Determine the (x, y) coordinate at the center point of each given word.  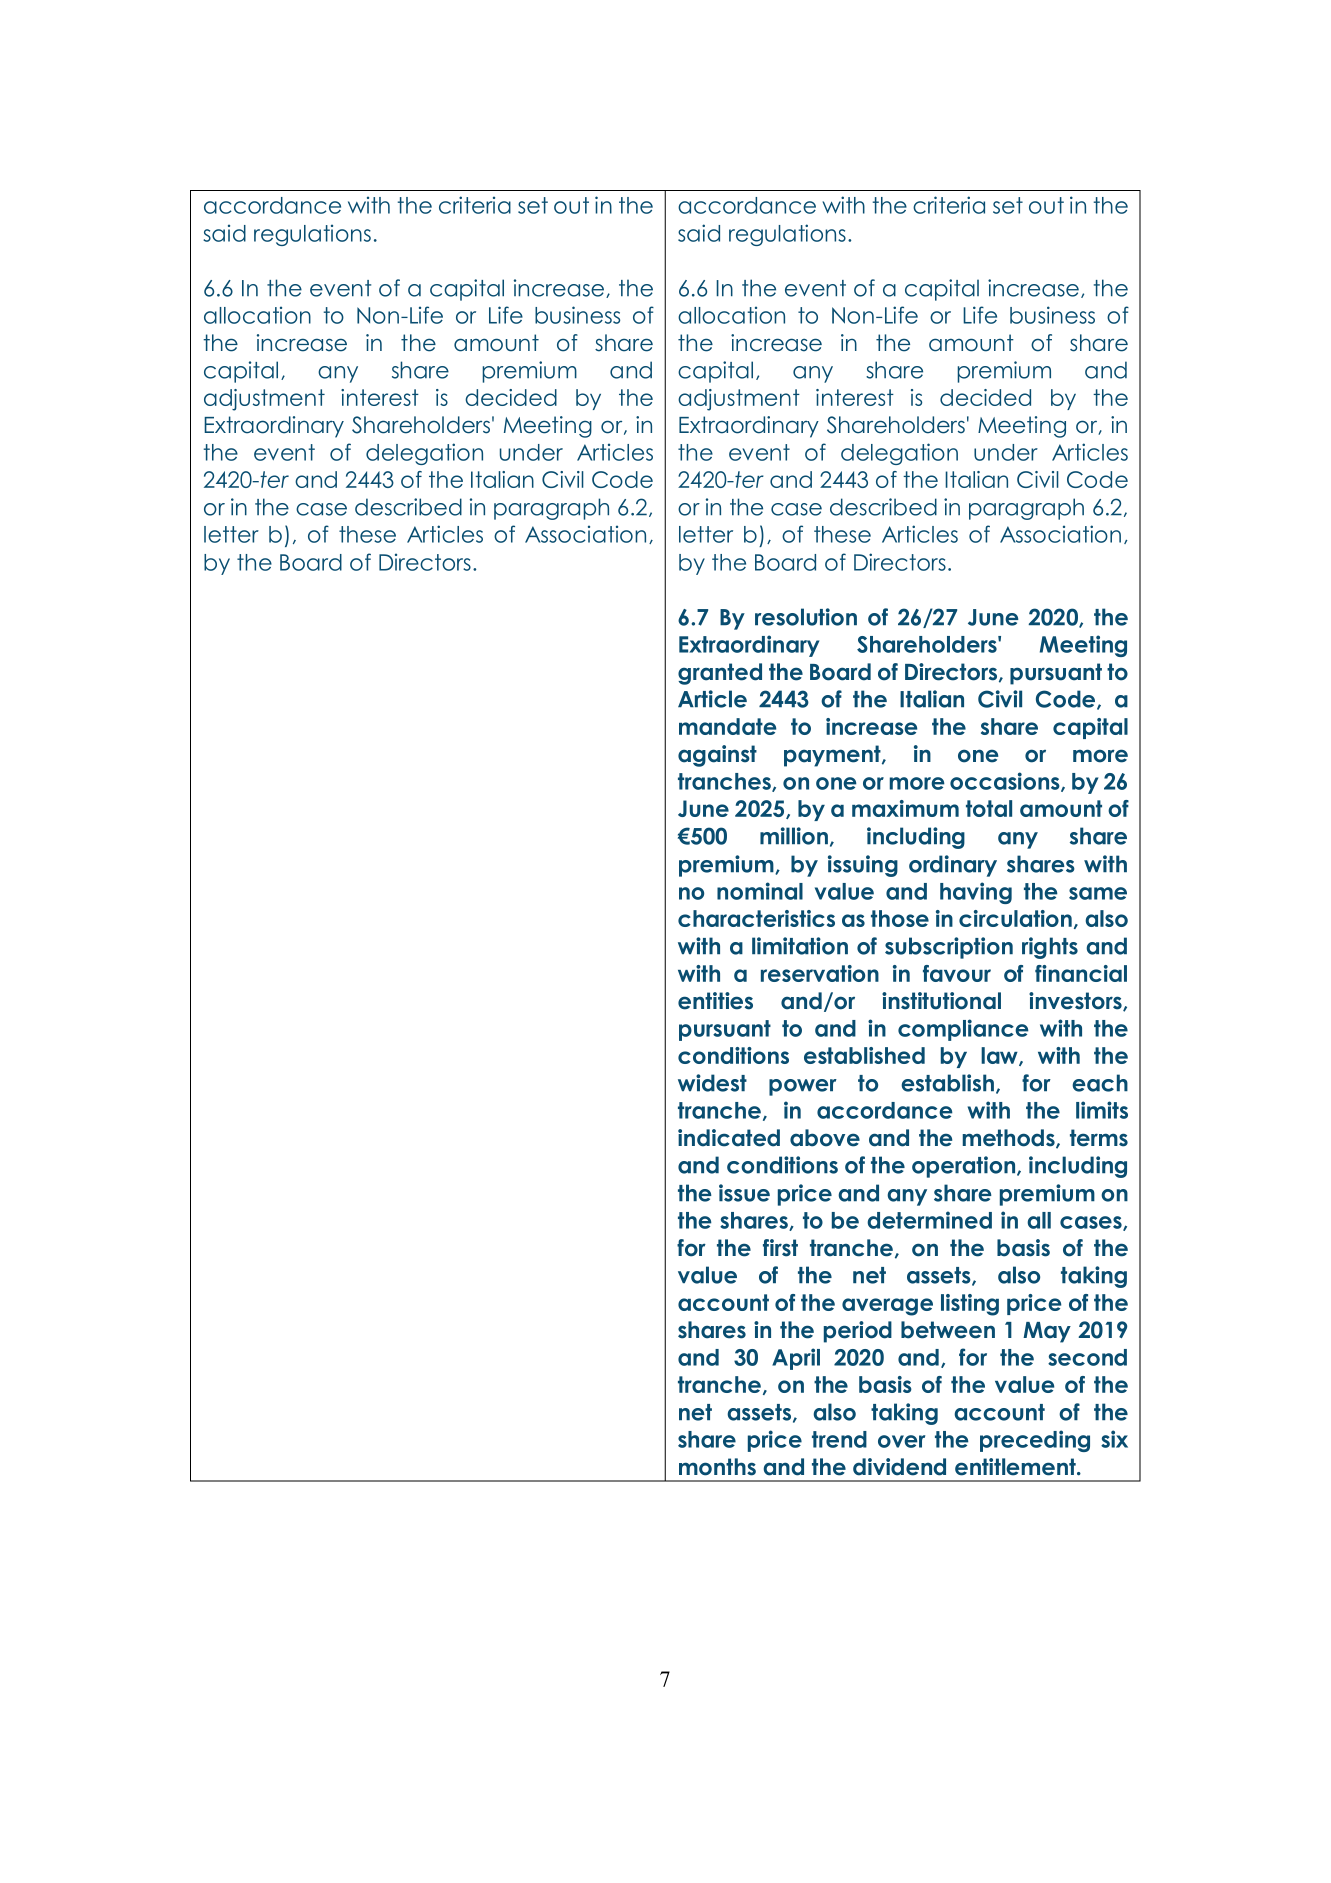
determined (929, 1220)
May (1047, 1332)
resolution (806, 617)
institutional (941, 1001)
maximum (905, 808)
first (780, 1248)
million (795, 837)
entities (715, 1001)
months (717, 1467)
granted (720, 674)
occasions (1006, 782)
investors (1076, 1001)
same (1098, 893)
